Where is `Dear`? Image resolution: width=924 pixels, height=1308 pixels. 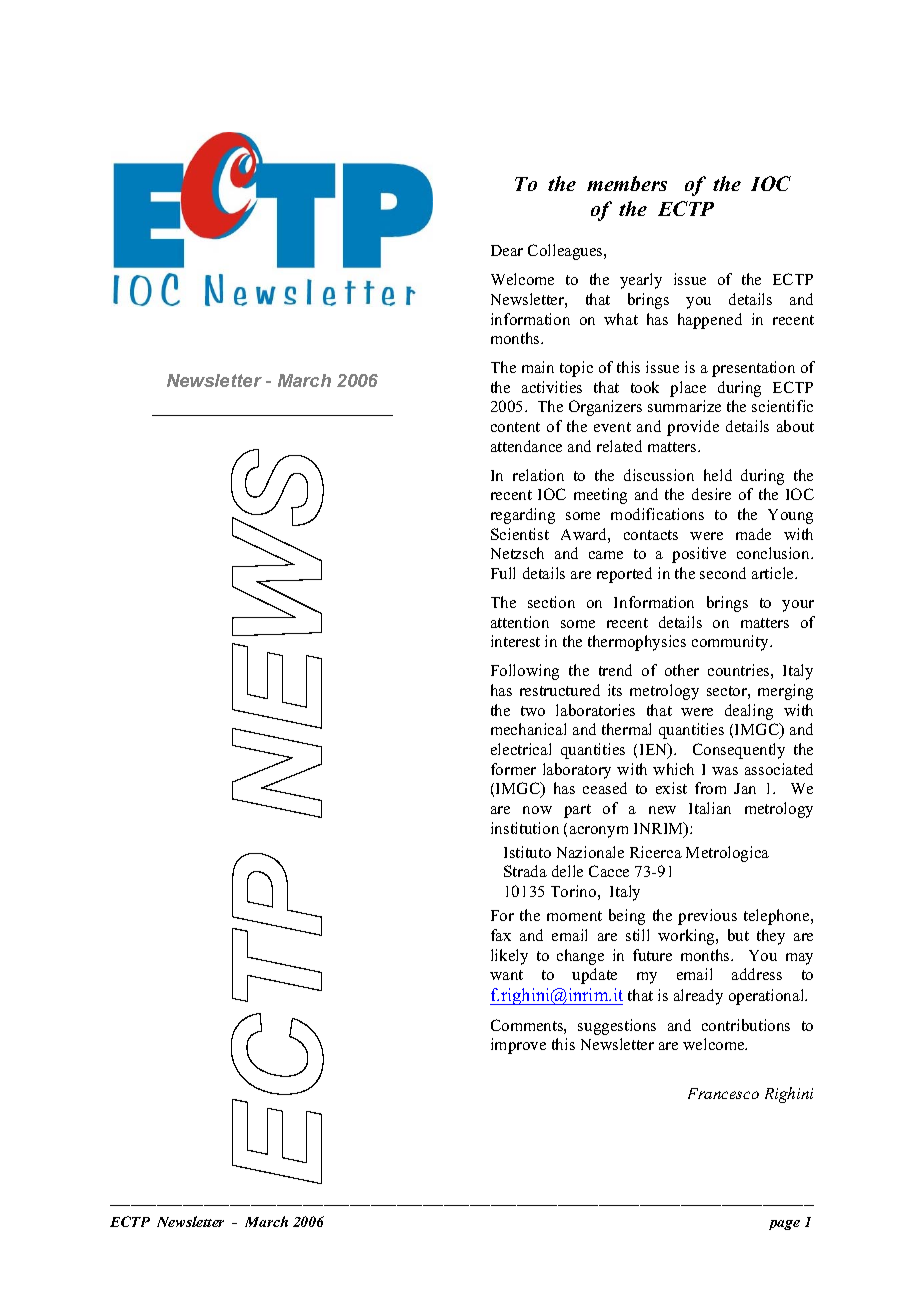 Dear is located at coordinates (507, 250).
